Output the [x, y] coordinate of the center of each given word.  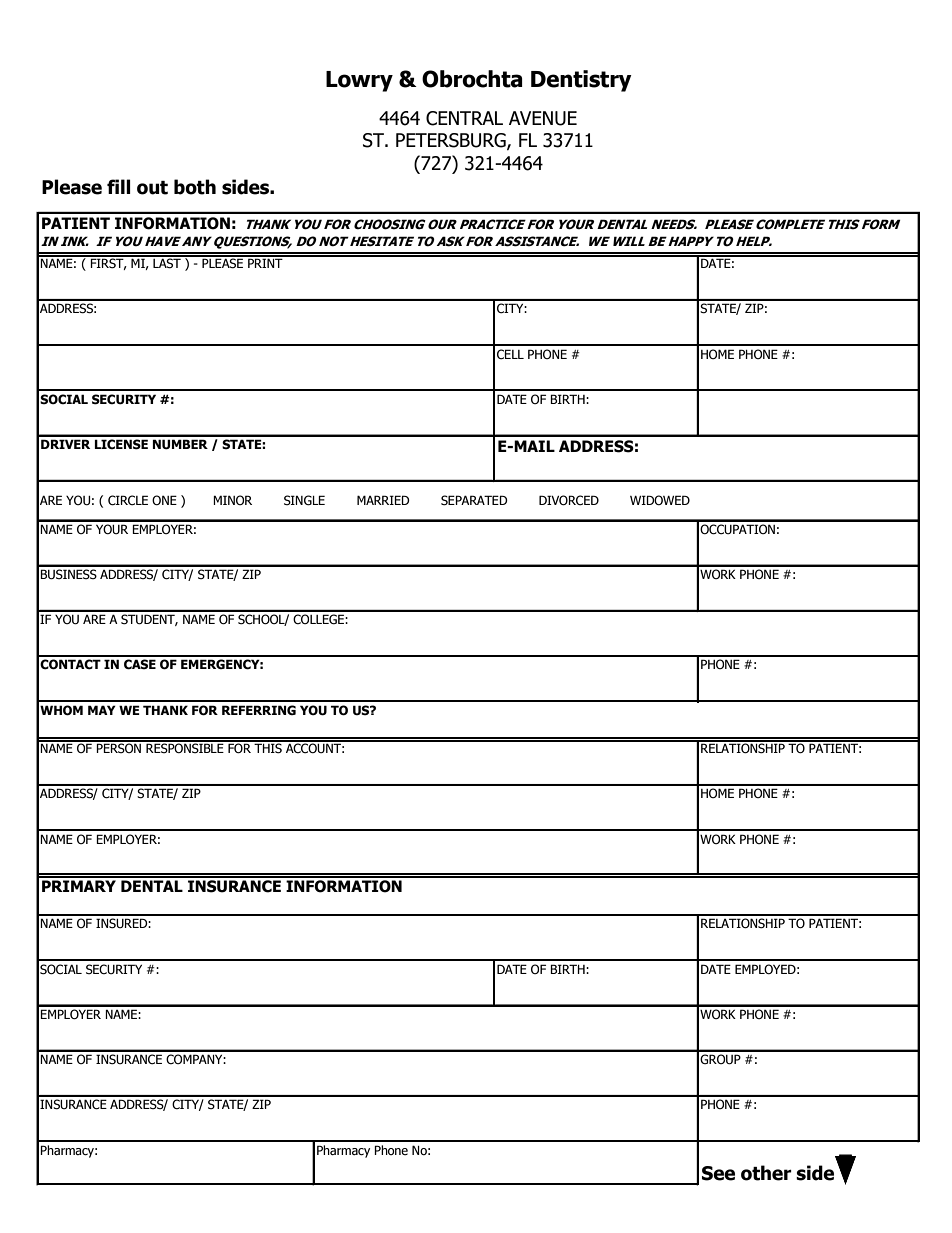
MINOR [232, 500]
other [766, 1173]
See [718, 1173]
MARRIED [383, 500]
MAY [102, 710]
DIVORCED [569, 500]
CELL [510, 354]
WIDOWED [660, 500]
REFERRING [259, 710]
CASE [140, 664]
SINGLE [304, 500]
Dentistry [581, 81]
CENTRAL [464, 118]
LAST [167, 262]
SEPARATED [474, 500]
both [195, 187]
